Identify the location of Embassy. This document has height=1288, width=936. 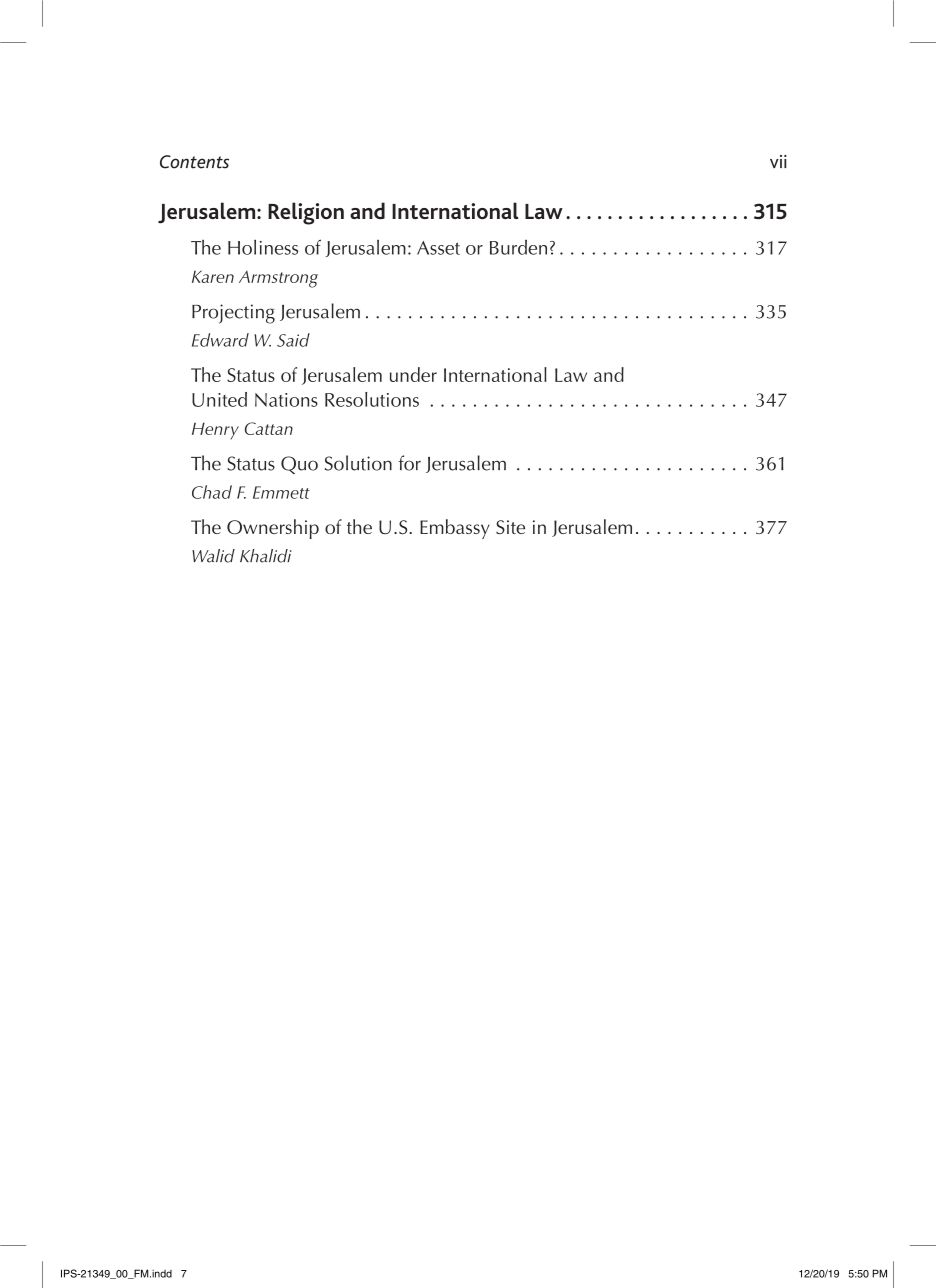
(455, 529).
